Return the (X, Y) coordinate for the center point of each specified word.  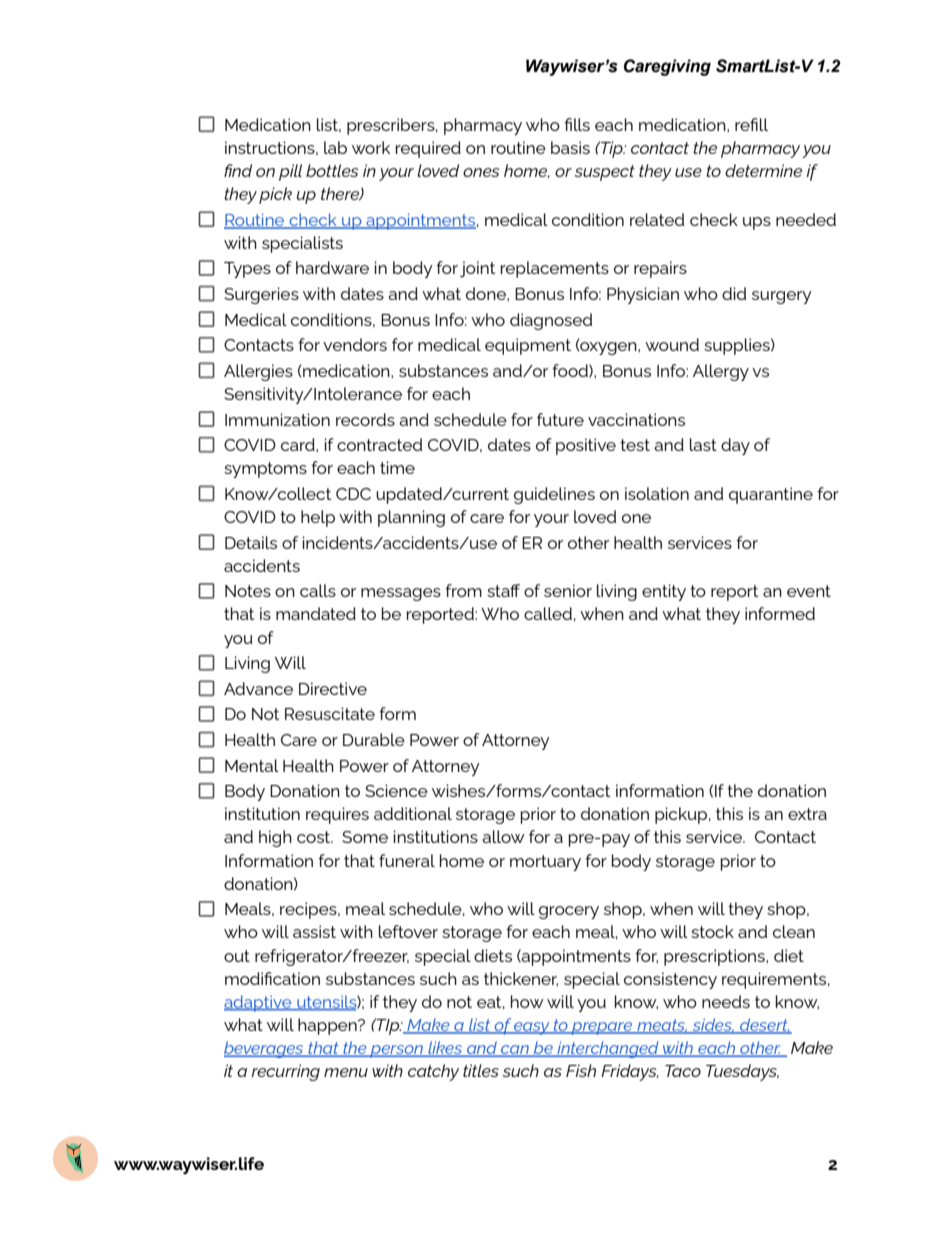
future (560, 419)
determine (763, 170)
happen (328, 1026)
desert (764, 1026)
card (299, 444)
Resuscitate (330, 713)
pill (290, 172)
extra (807, 814)
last (703, 444)
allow (503, 836)
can (515, 1051)
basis (570, 147)
